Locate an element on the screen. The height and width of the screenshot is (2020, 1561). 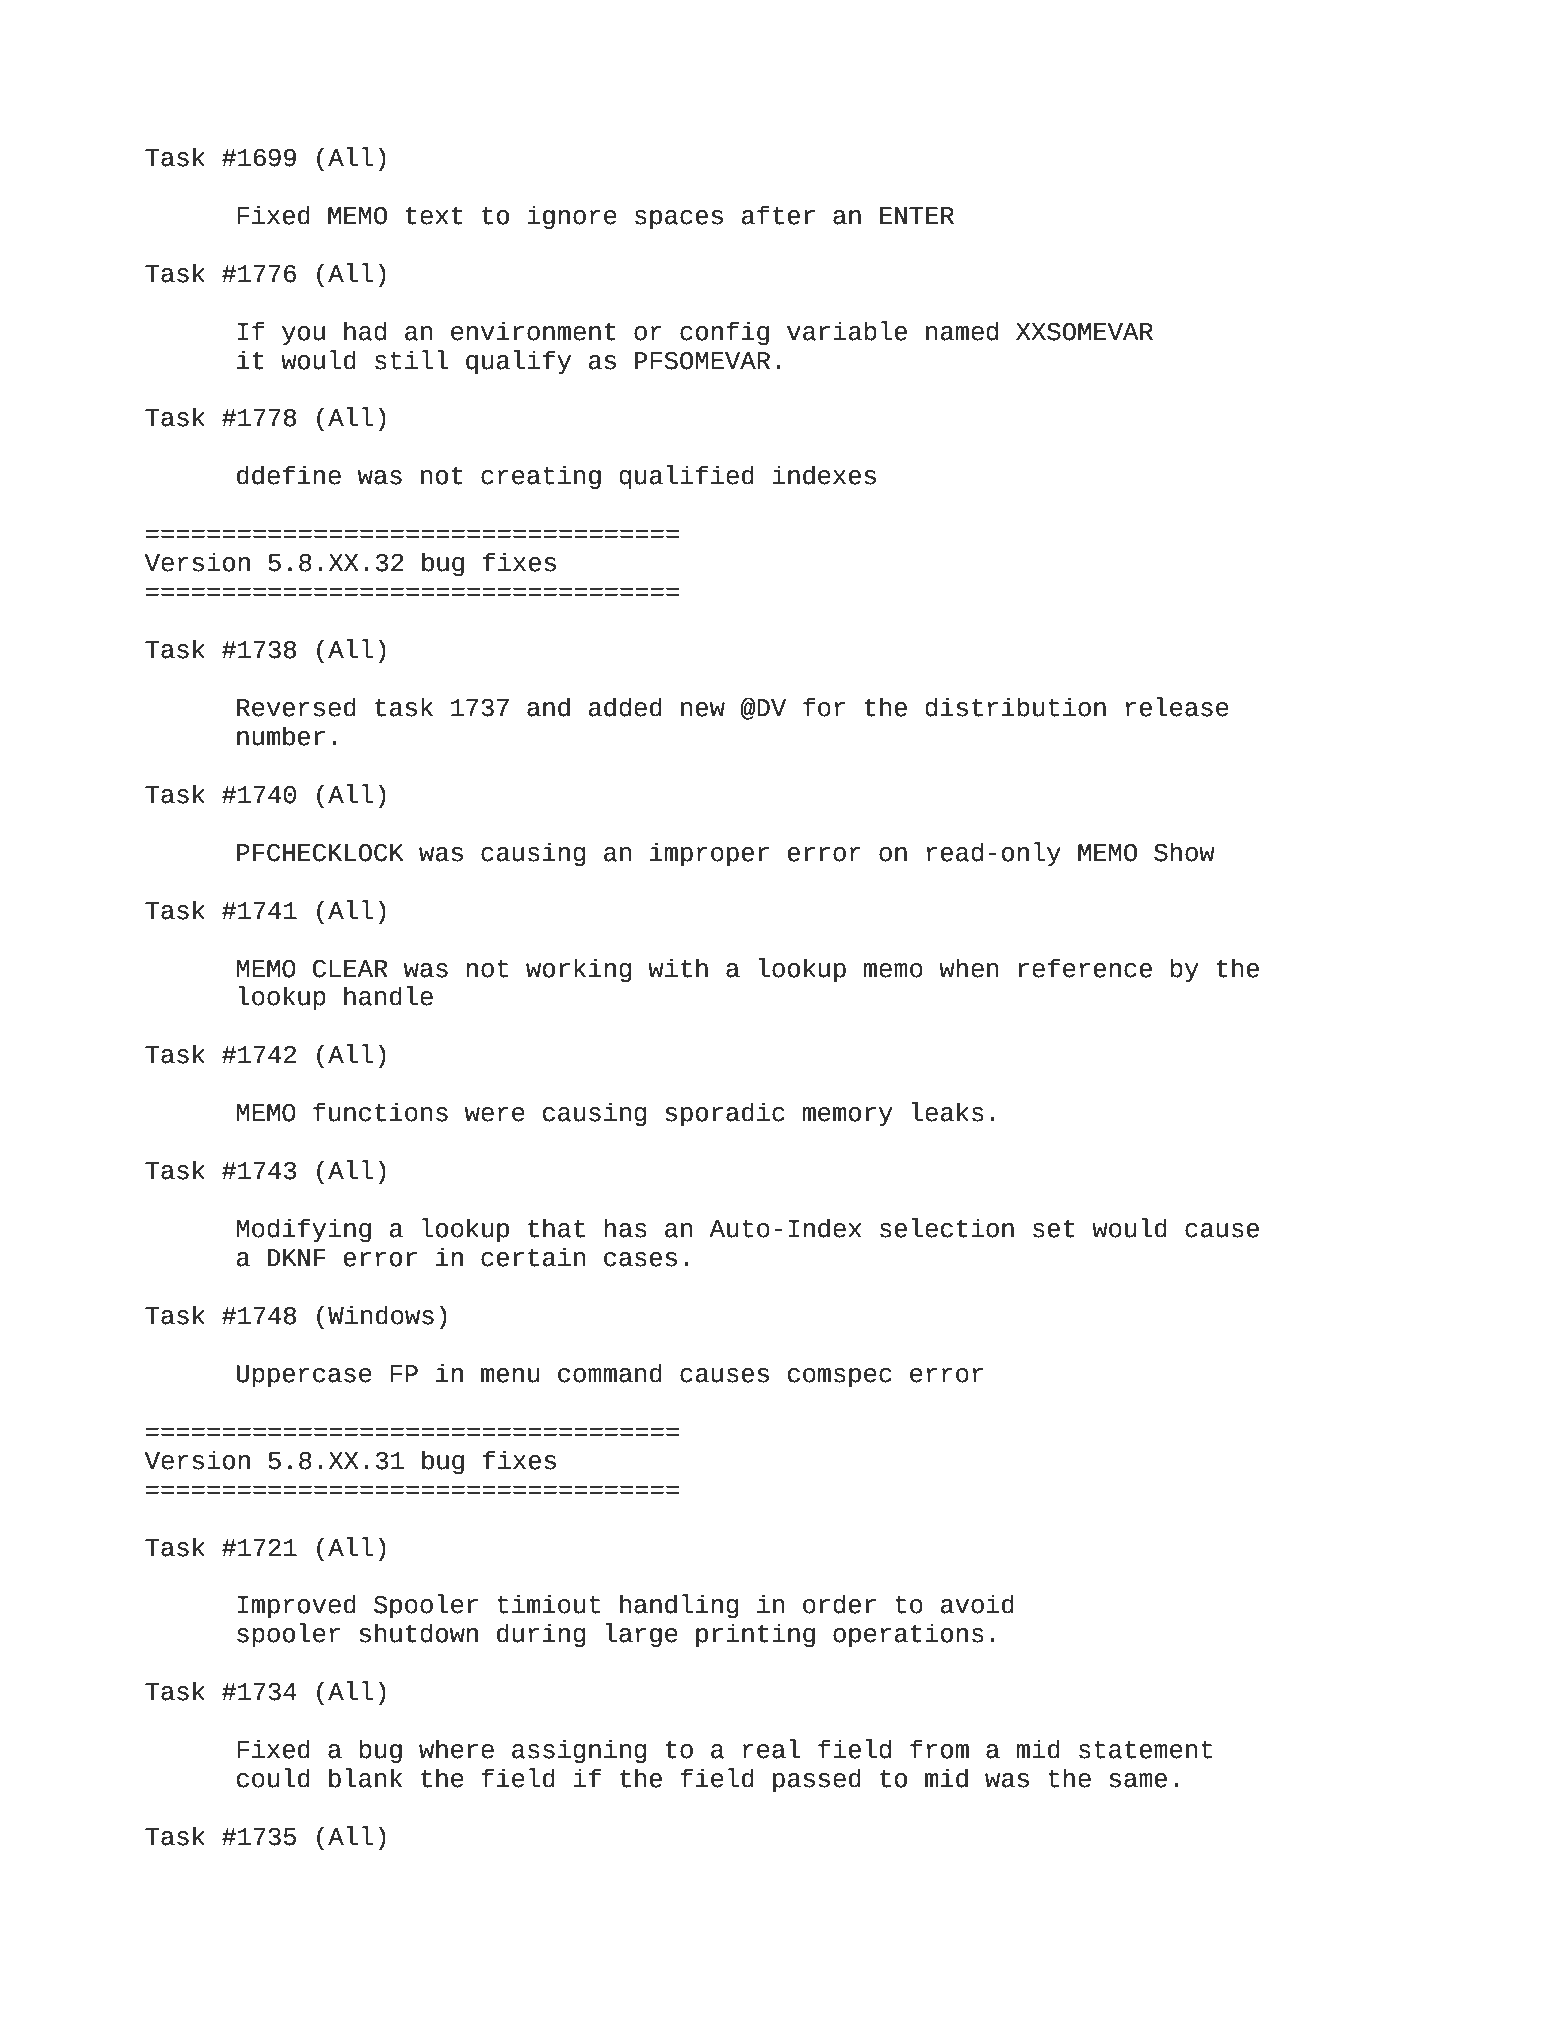
blank is located at coordinates (365, 1778).
